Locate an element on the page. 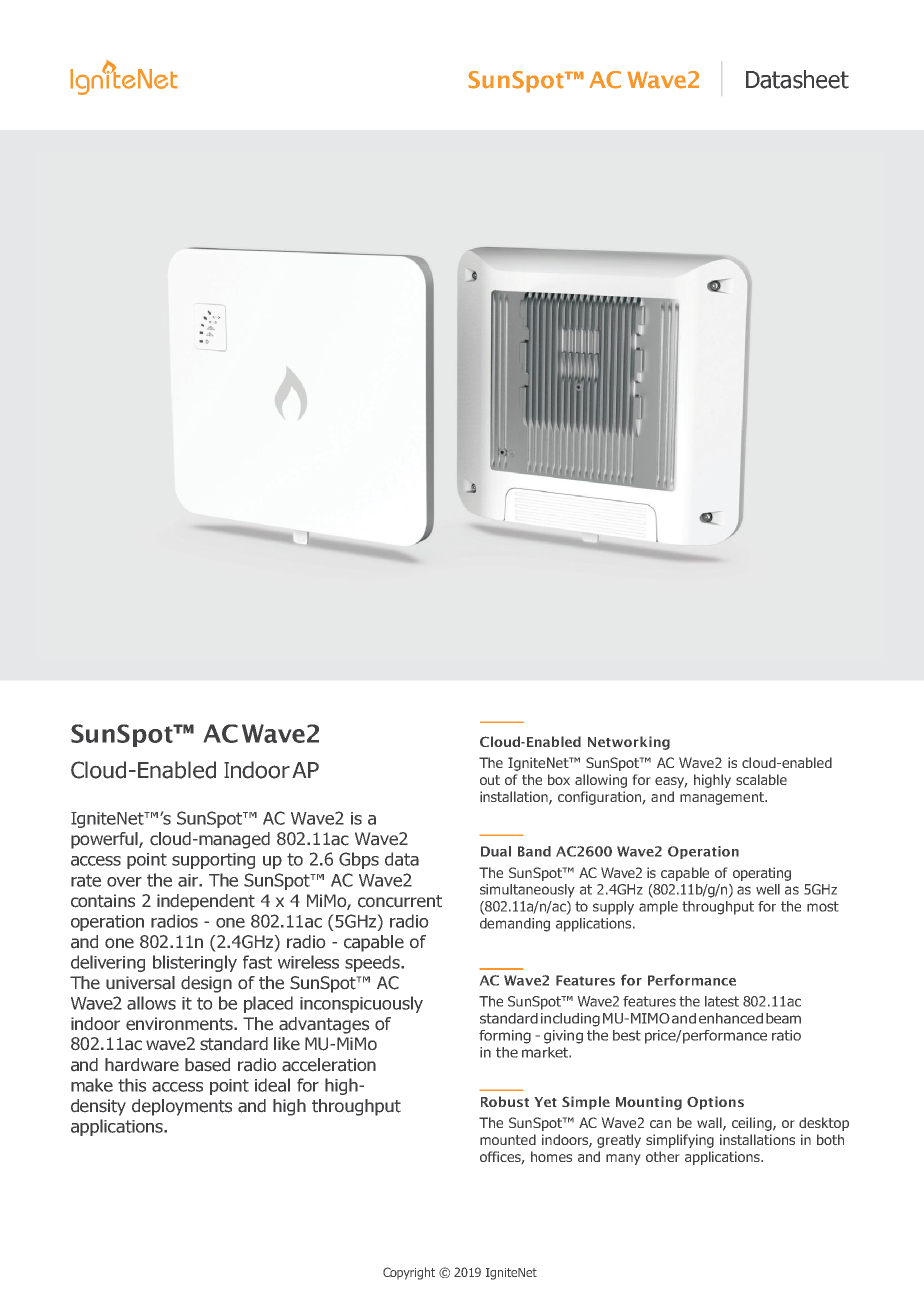  Options is located at coordinates (715, 1103).
